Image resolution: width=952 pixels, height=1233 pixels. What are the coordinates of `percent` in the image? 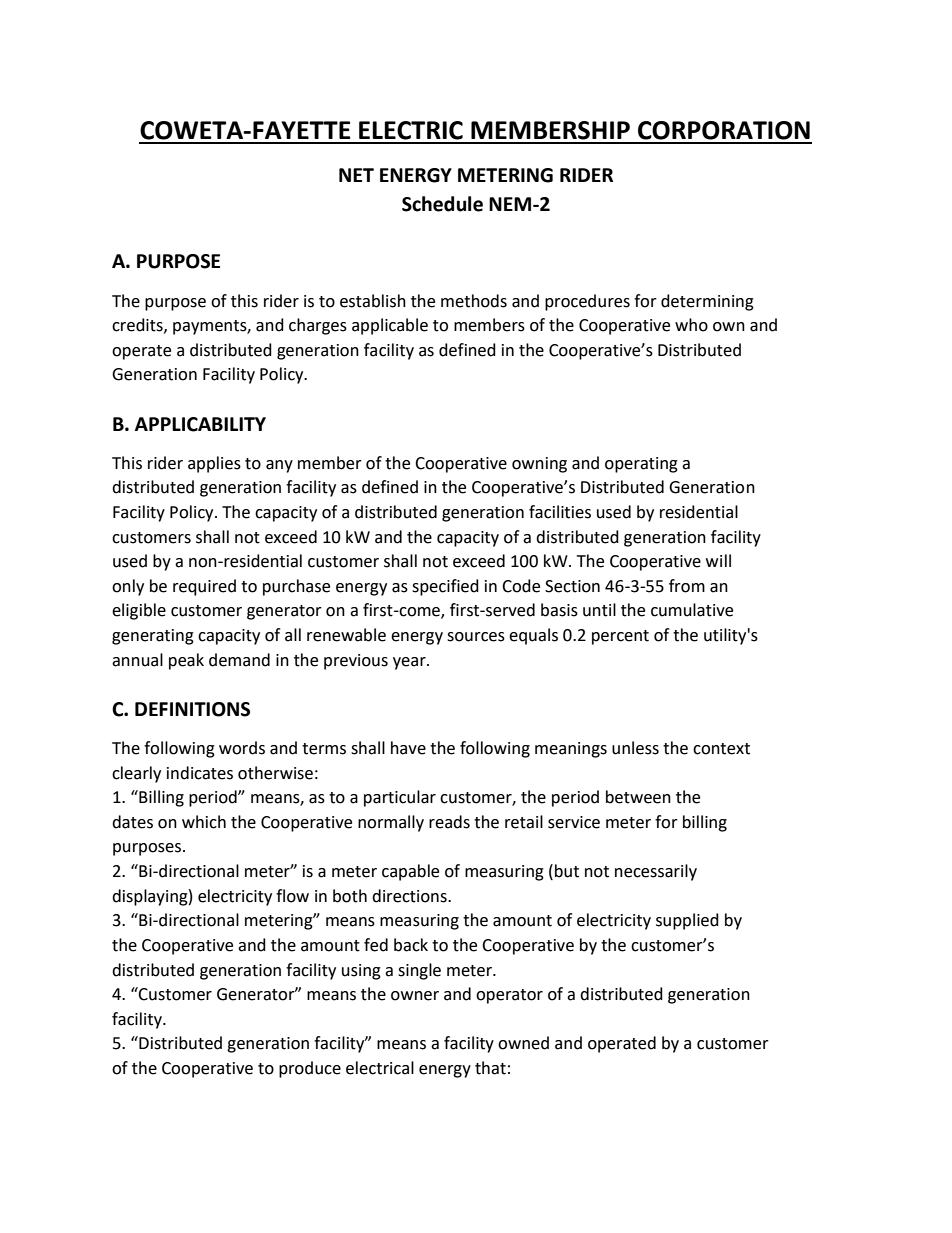 It's located at (620, 637).
